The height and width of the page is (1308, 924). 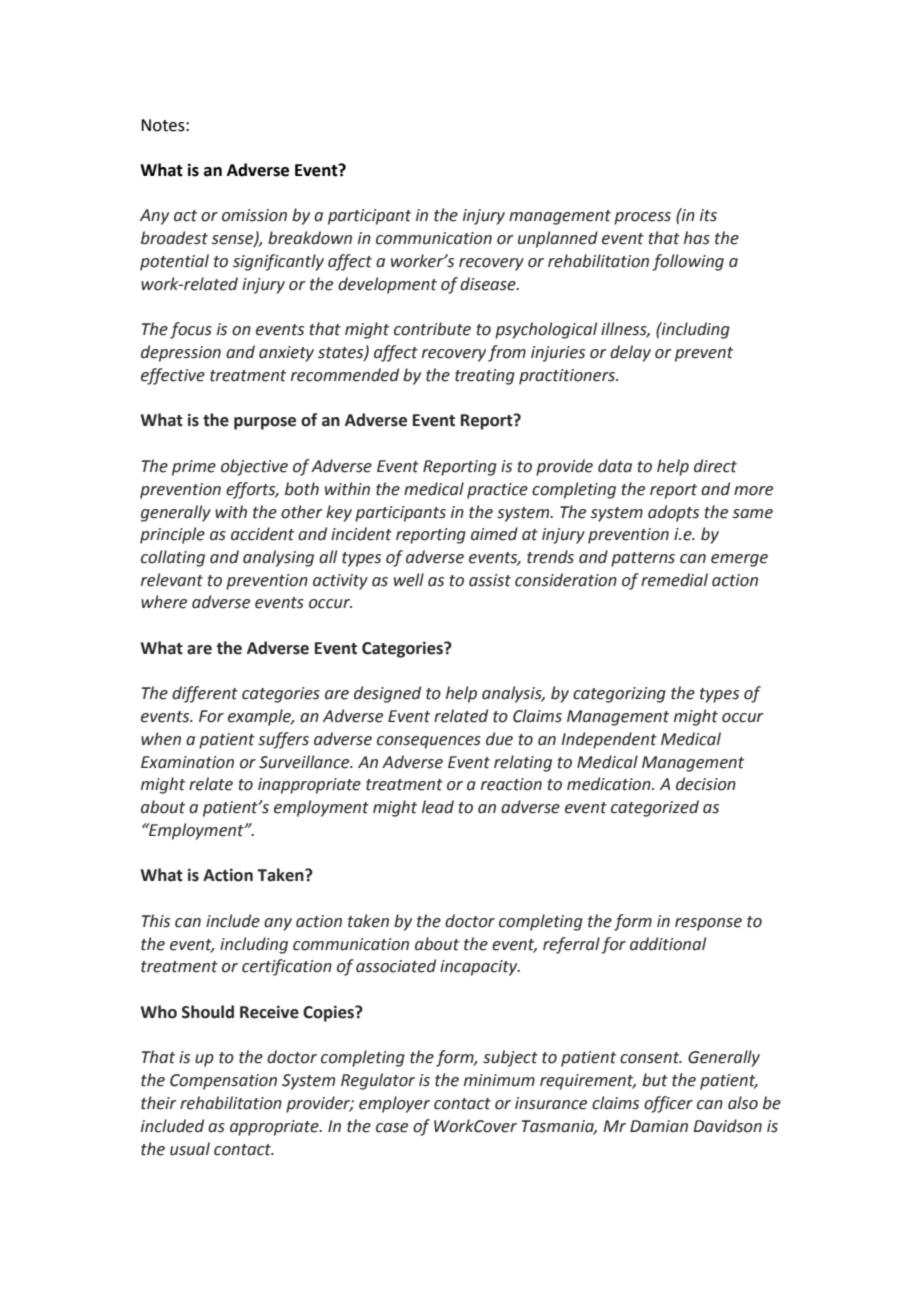 I want to click on different, so click(x=205, y=694).
